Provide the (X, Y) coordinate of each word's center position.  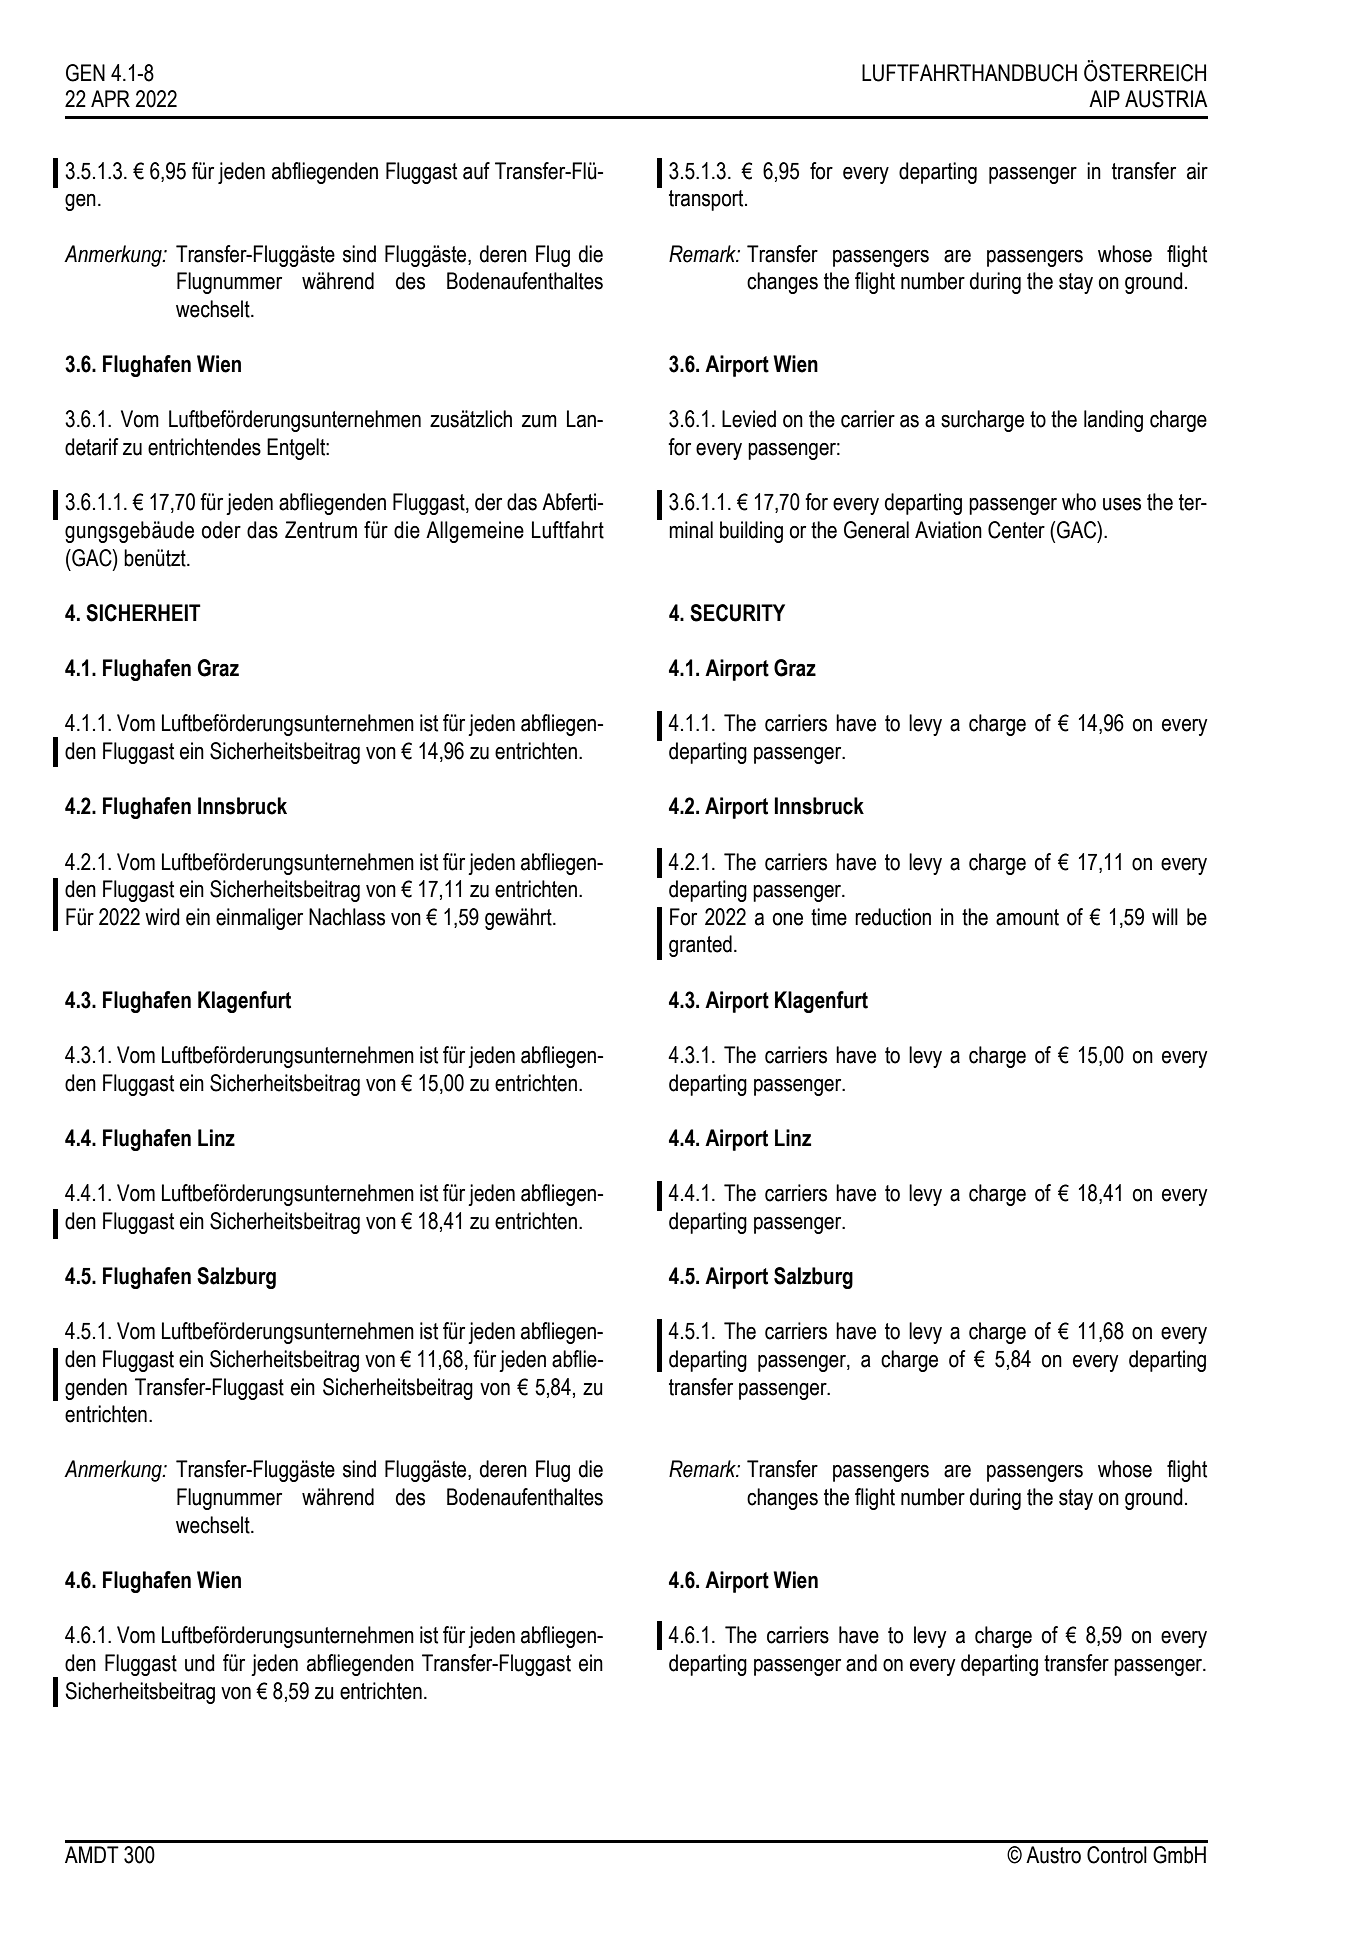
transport (707, 200)
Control (1117, 1855)
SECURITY (737, 613)
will (1165, 916)
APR (110, 98)
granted (700, 946)
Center (1016, 530)
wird (162, 917)
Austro (1053, 1855)
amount (1027, 917)
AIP (1104, 98)
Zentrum (321, 530)
